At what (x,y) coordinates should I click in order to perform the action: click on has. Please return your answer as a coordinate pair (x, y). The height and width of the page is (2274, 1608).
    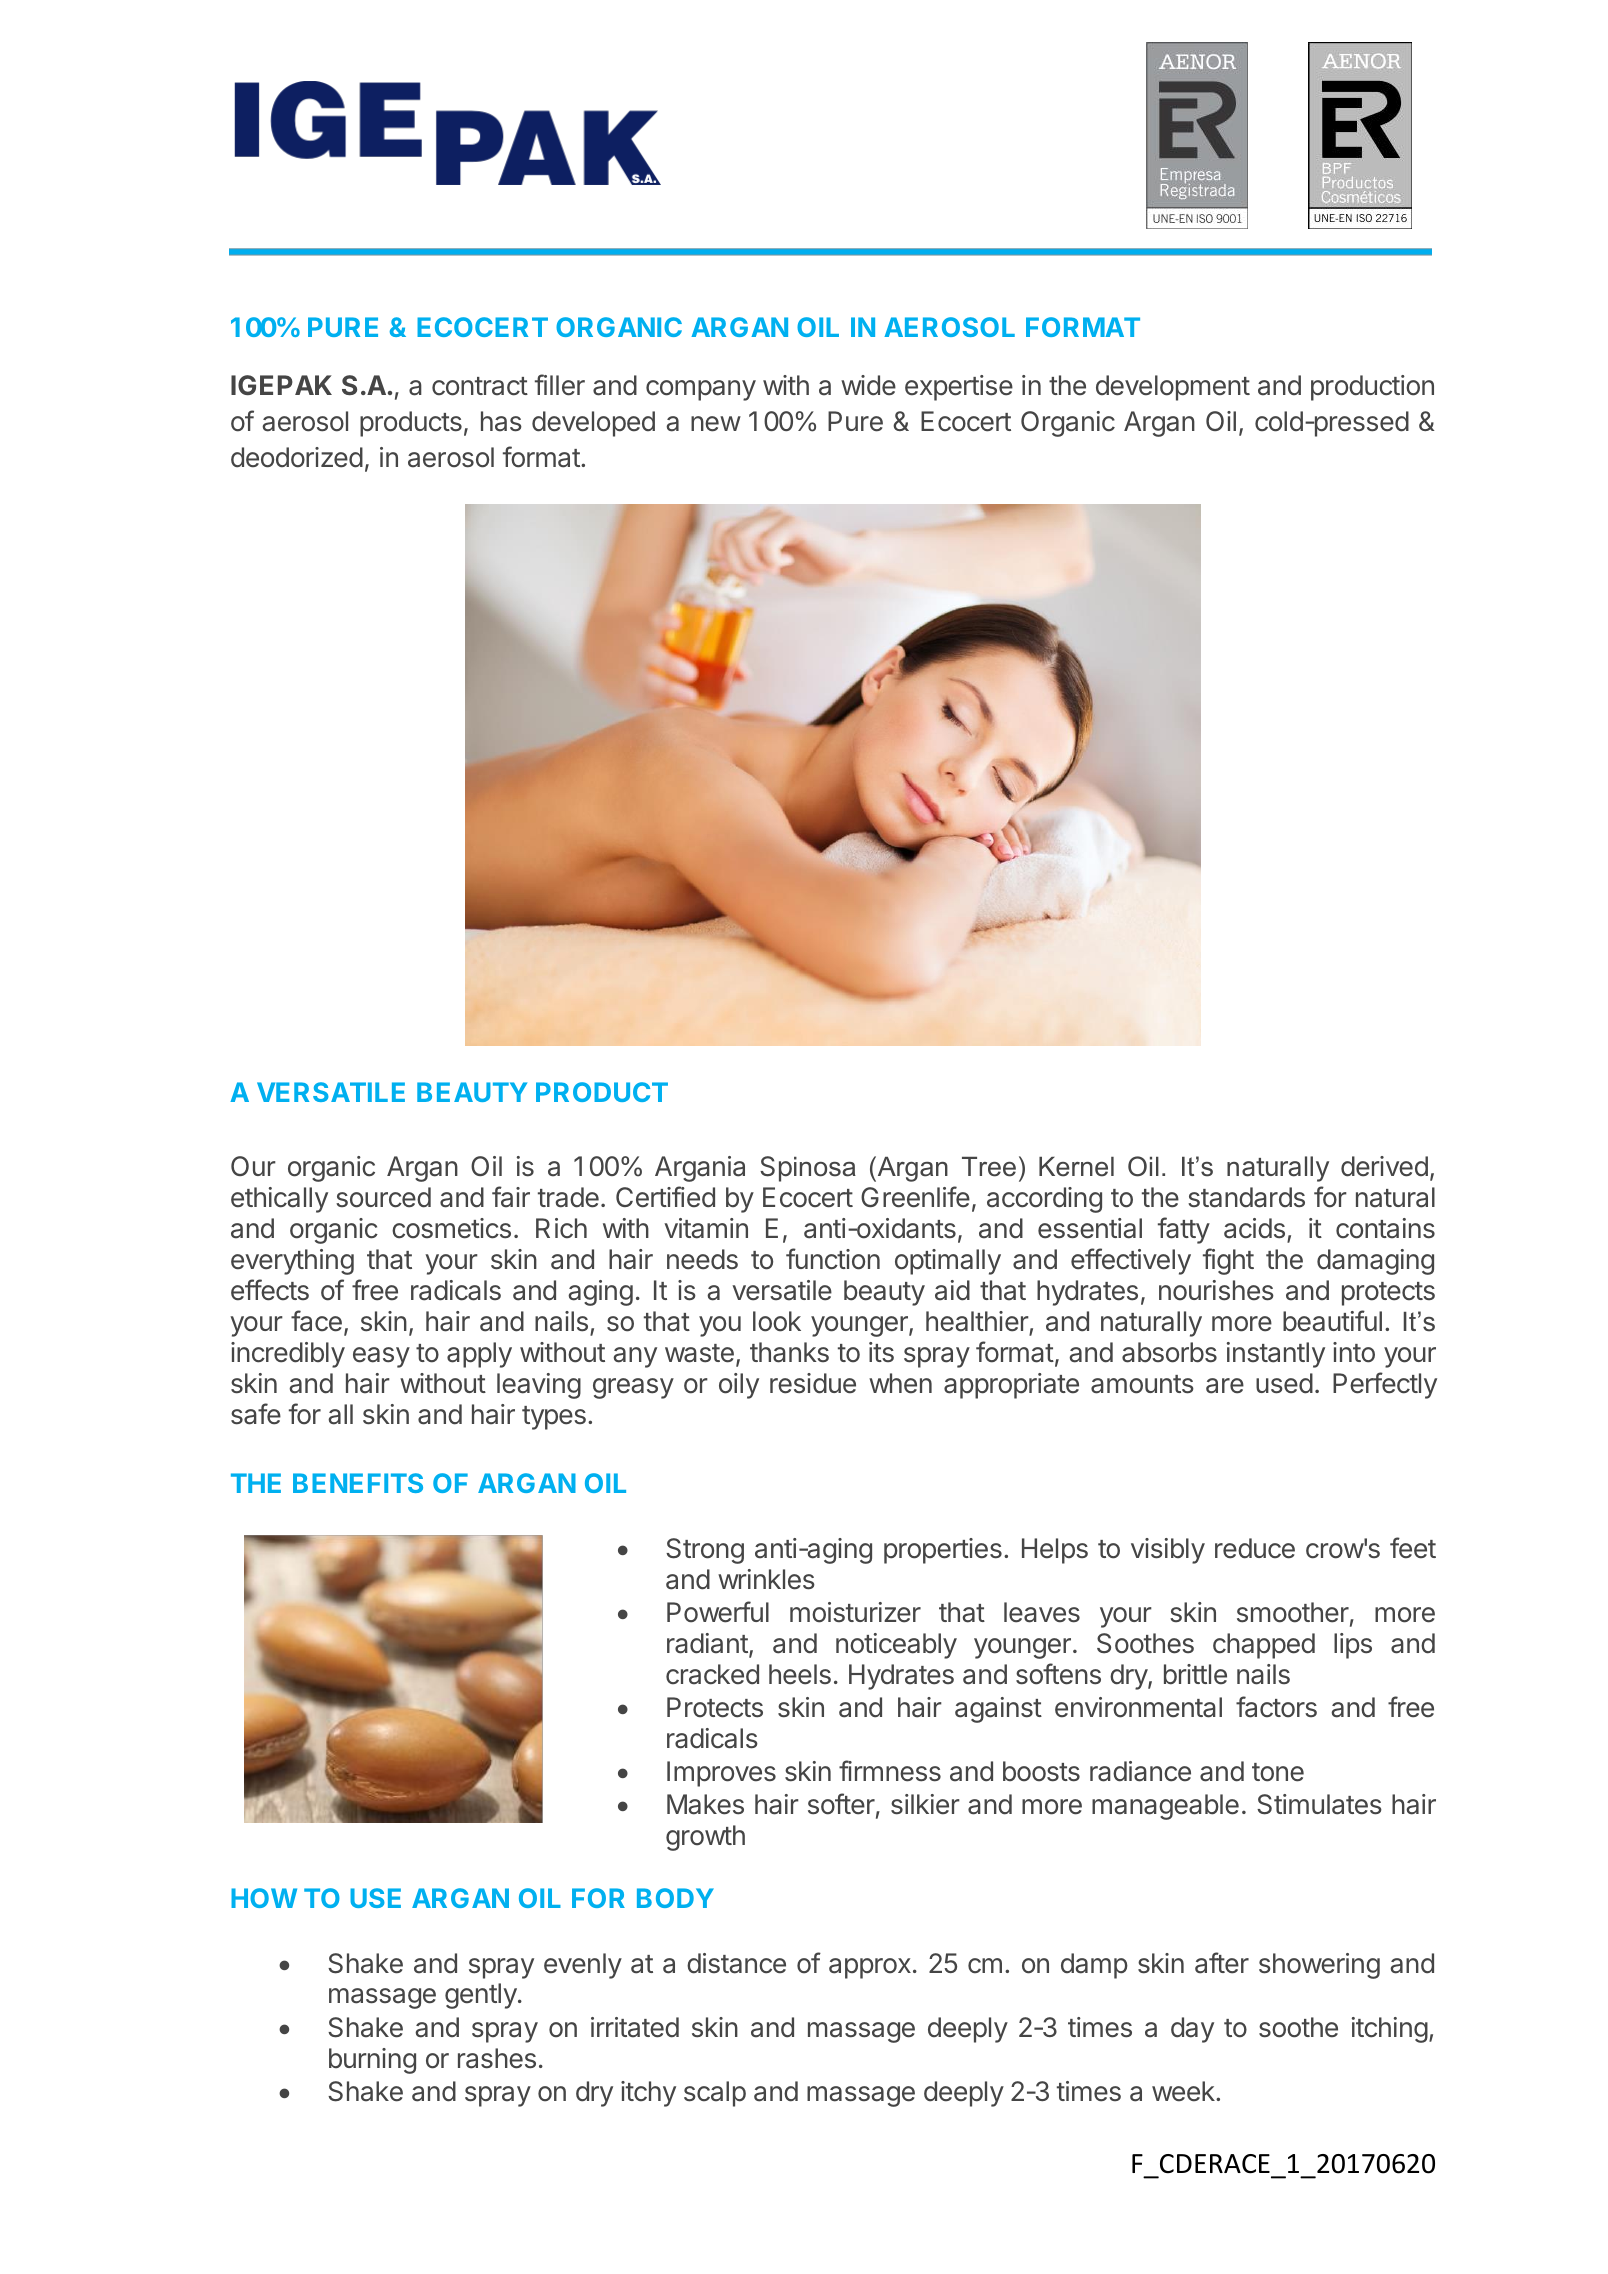
    Looking at the image, I should click on (501, 421).
